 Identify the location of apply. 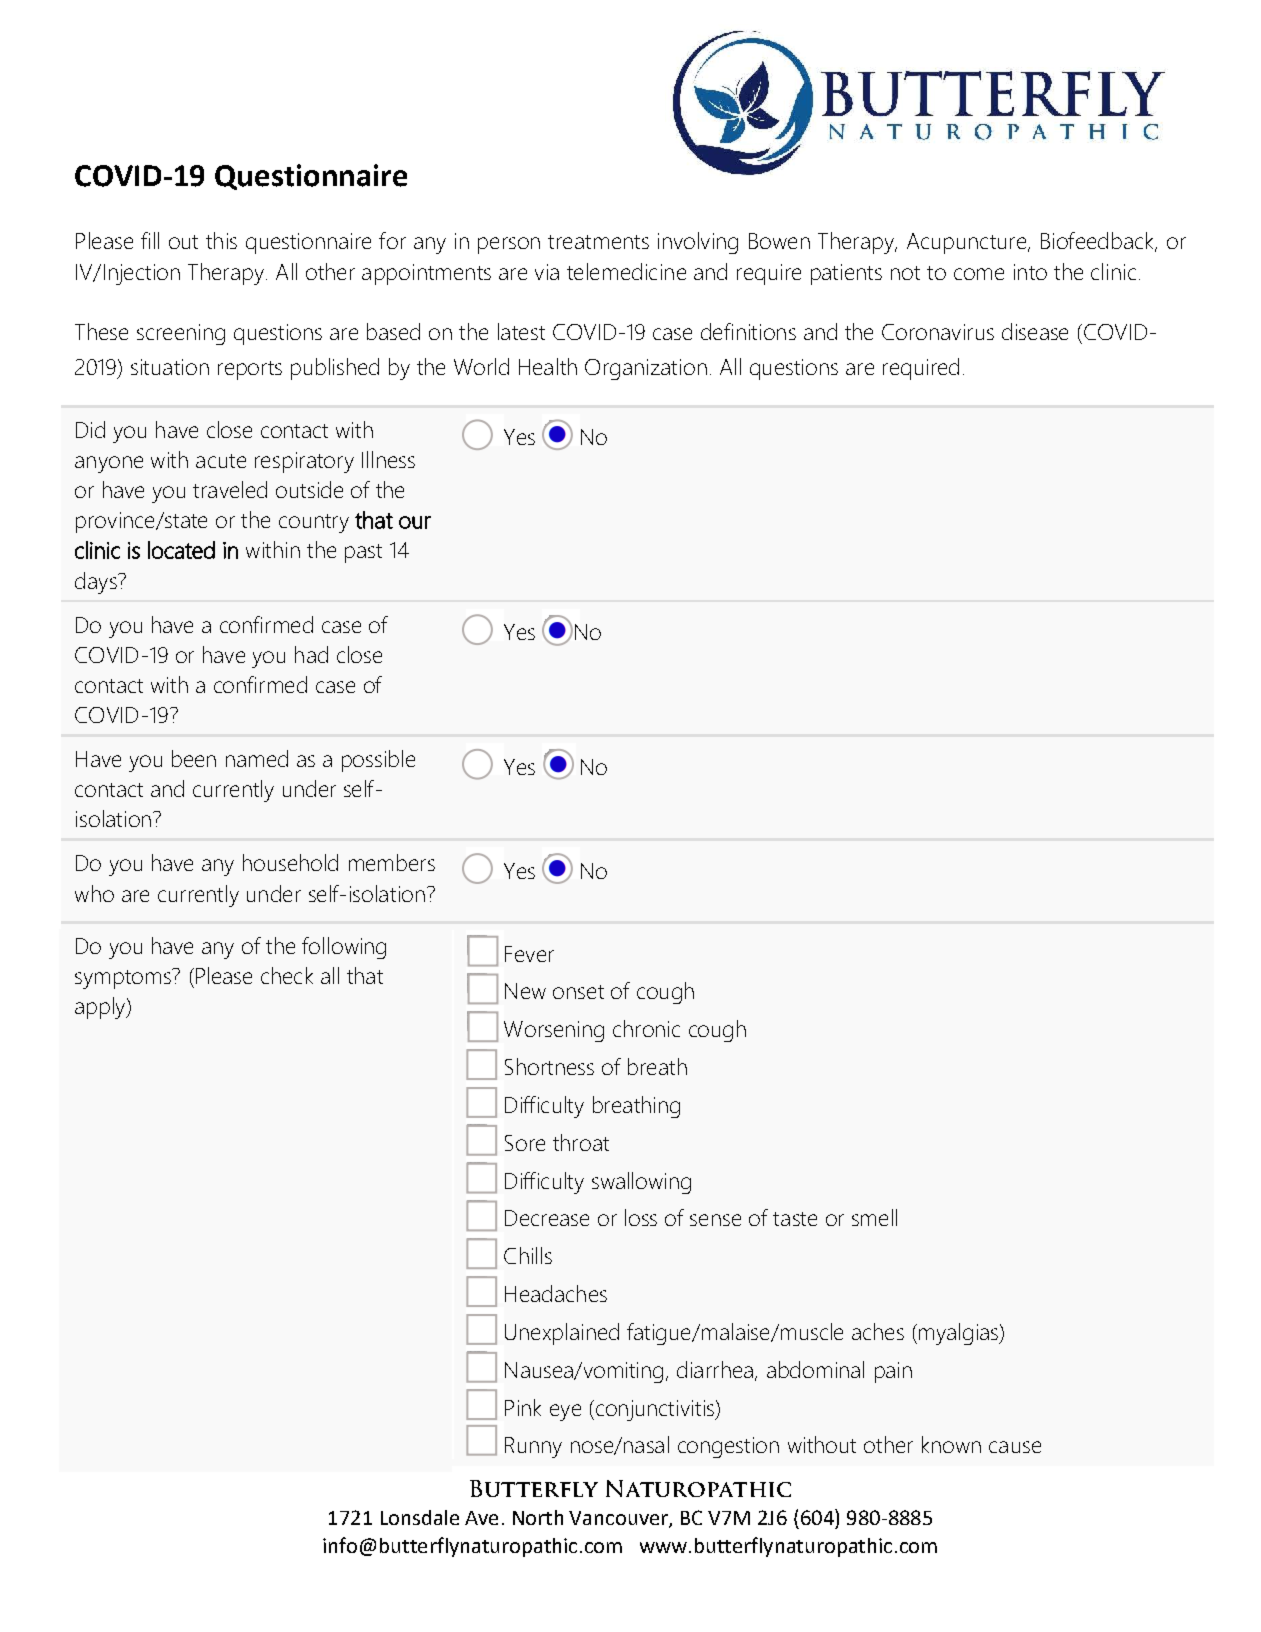
(101, 1008).
